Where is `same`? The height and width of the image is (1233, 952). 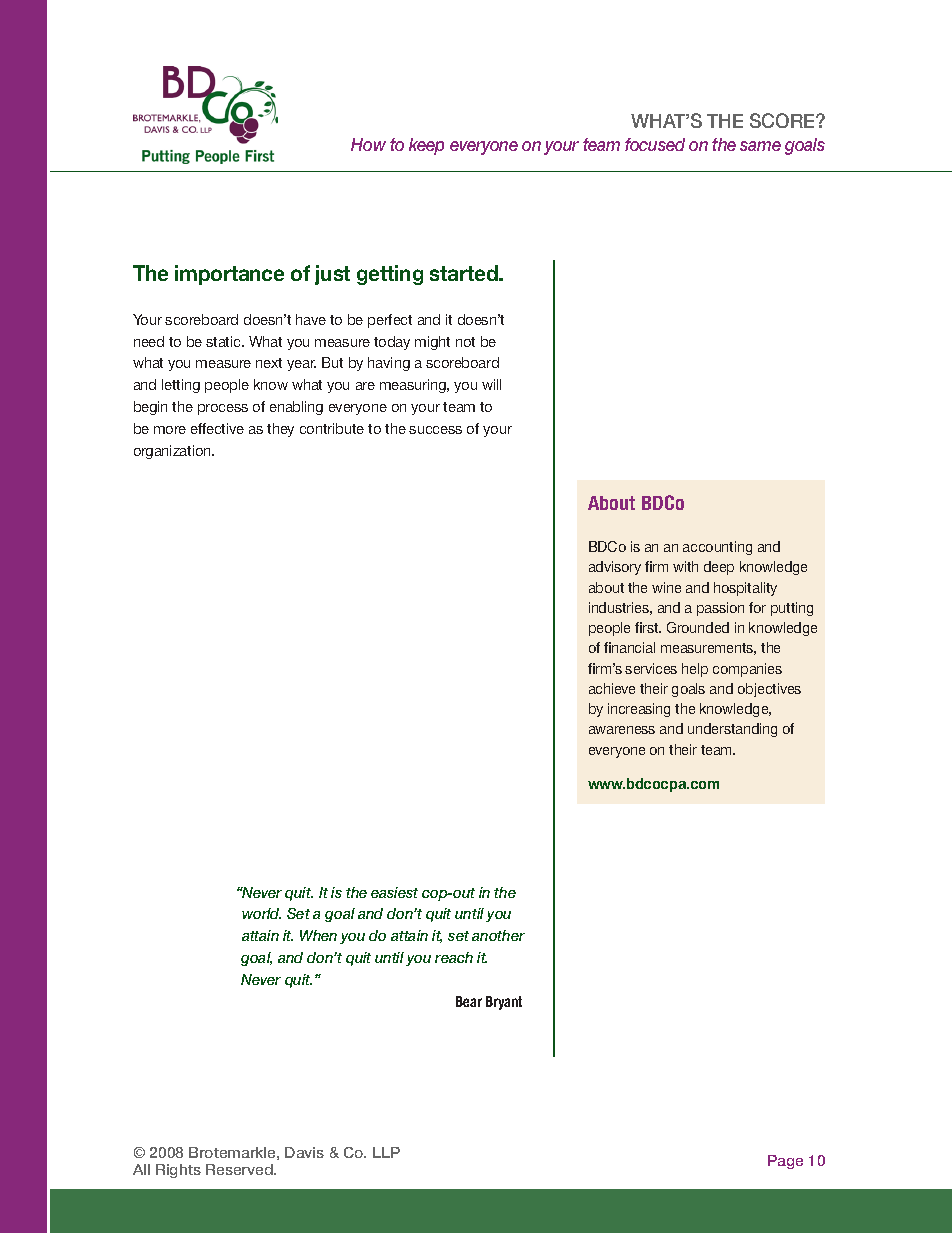
same is located at coordinates (760, 146).
